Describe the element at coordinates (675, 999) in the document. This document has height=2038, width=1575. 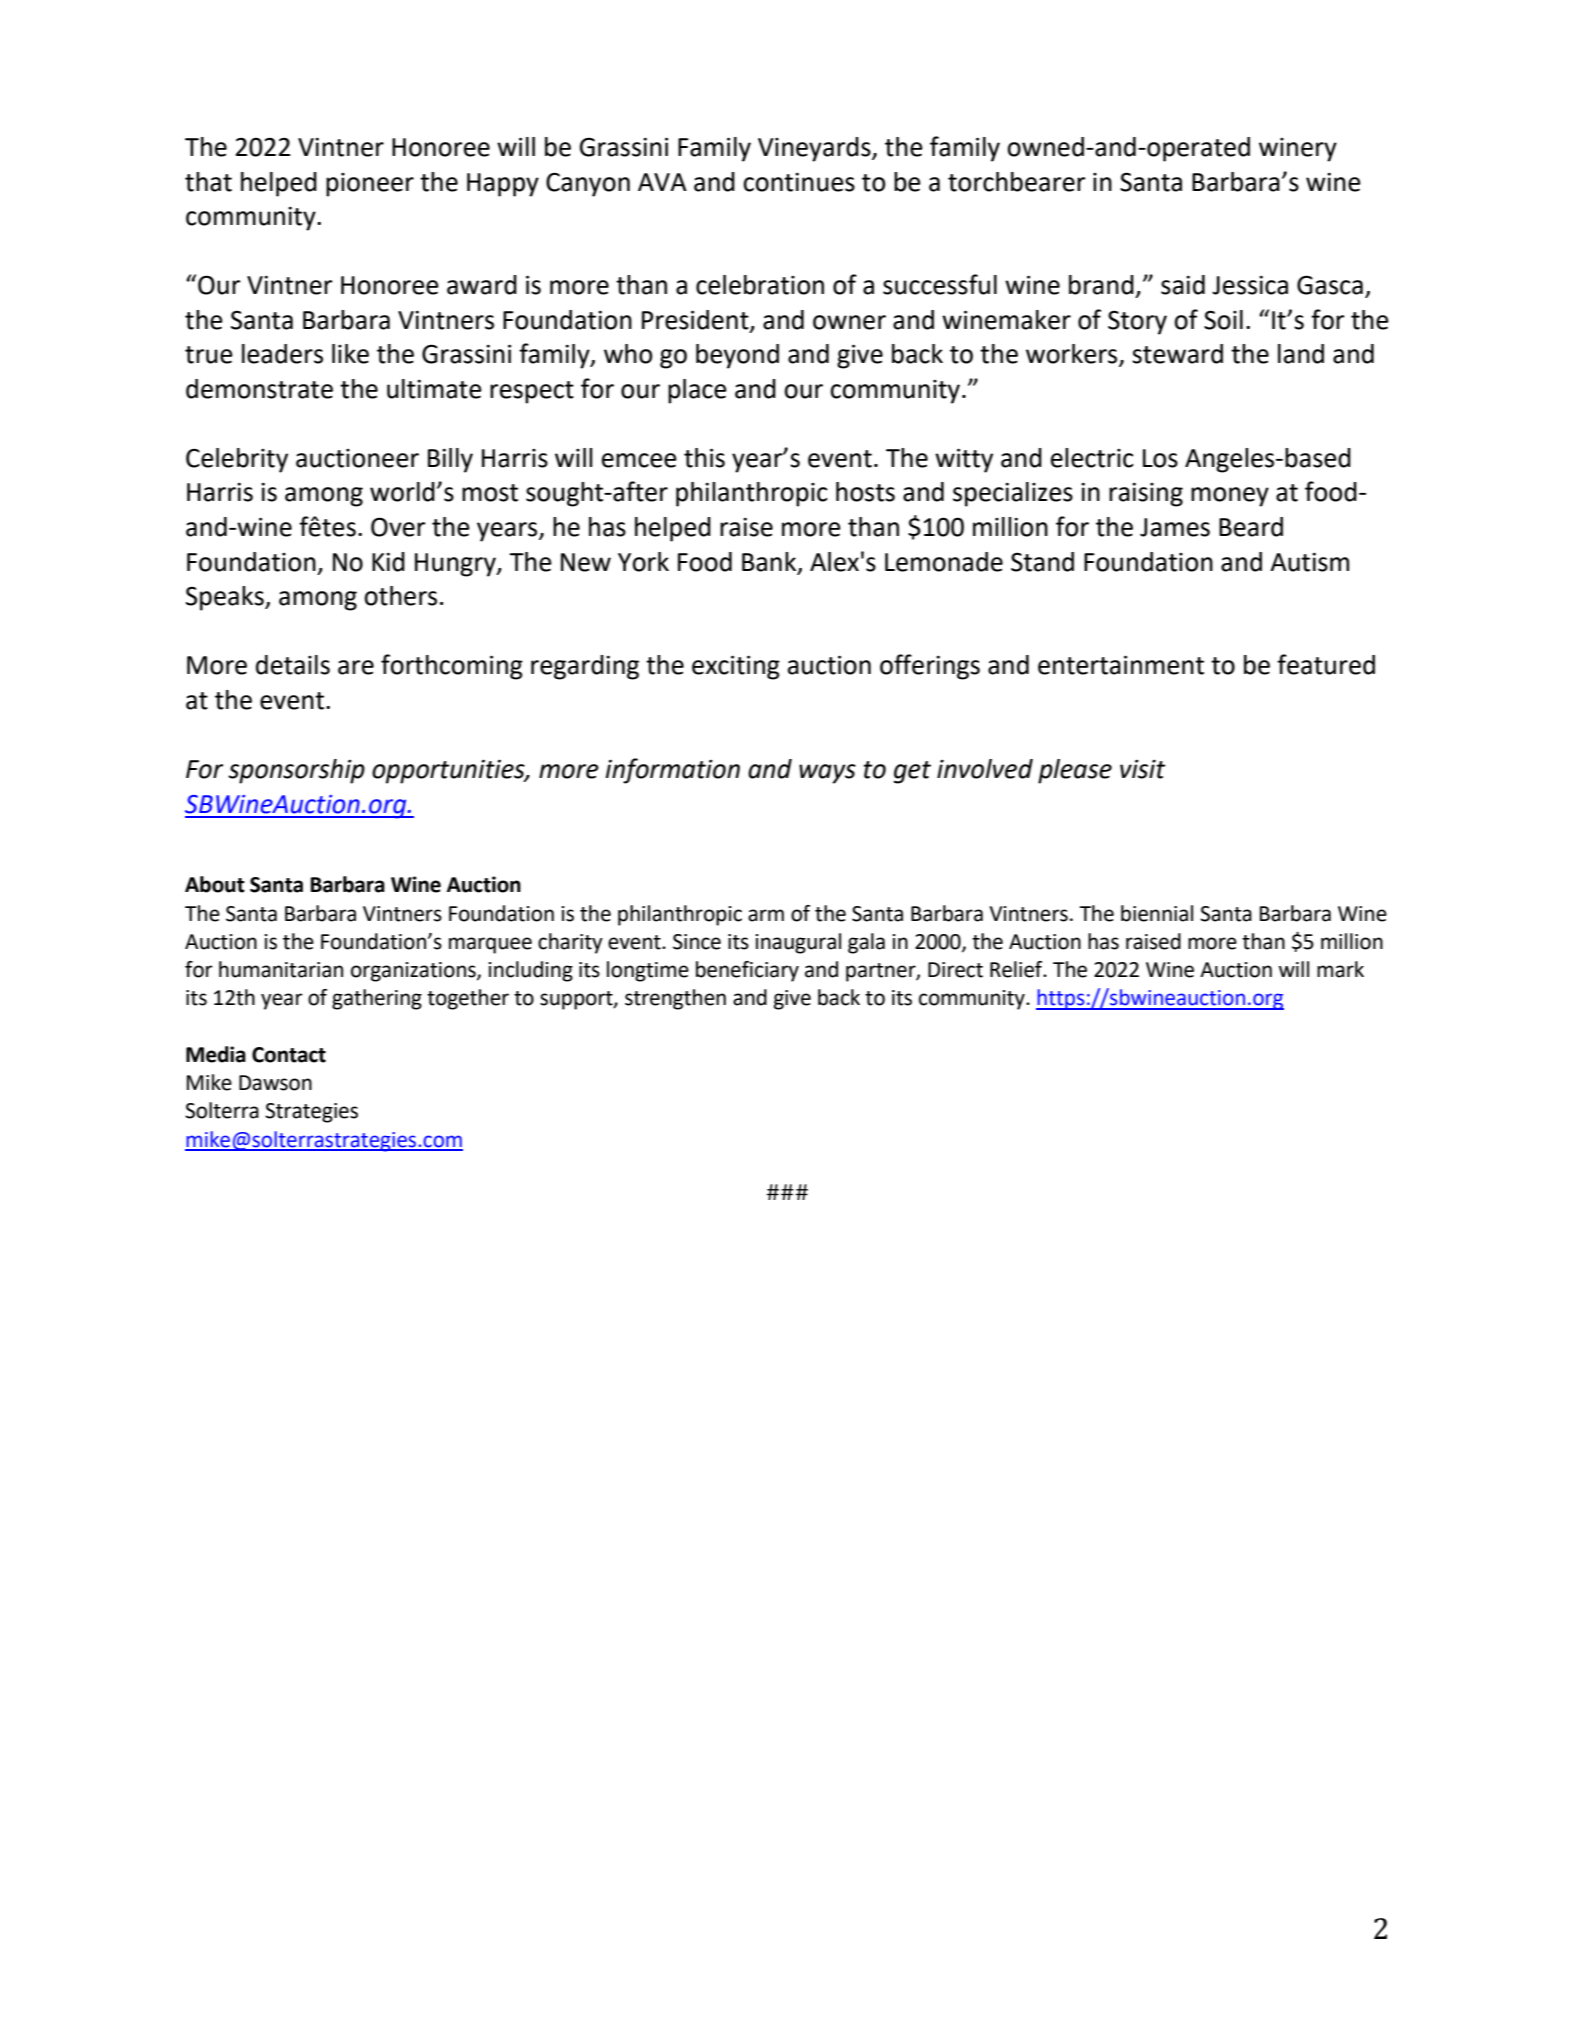
I see `strengthen` at that location.
